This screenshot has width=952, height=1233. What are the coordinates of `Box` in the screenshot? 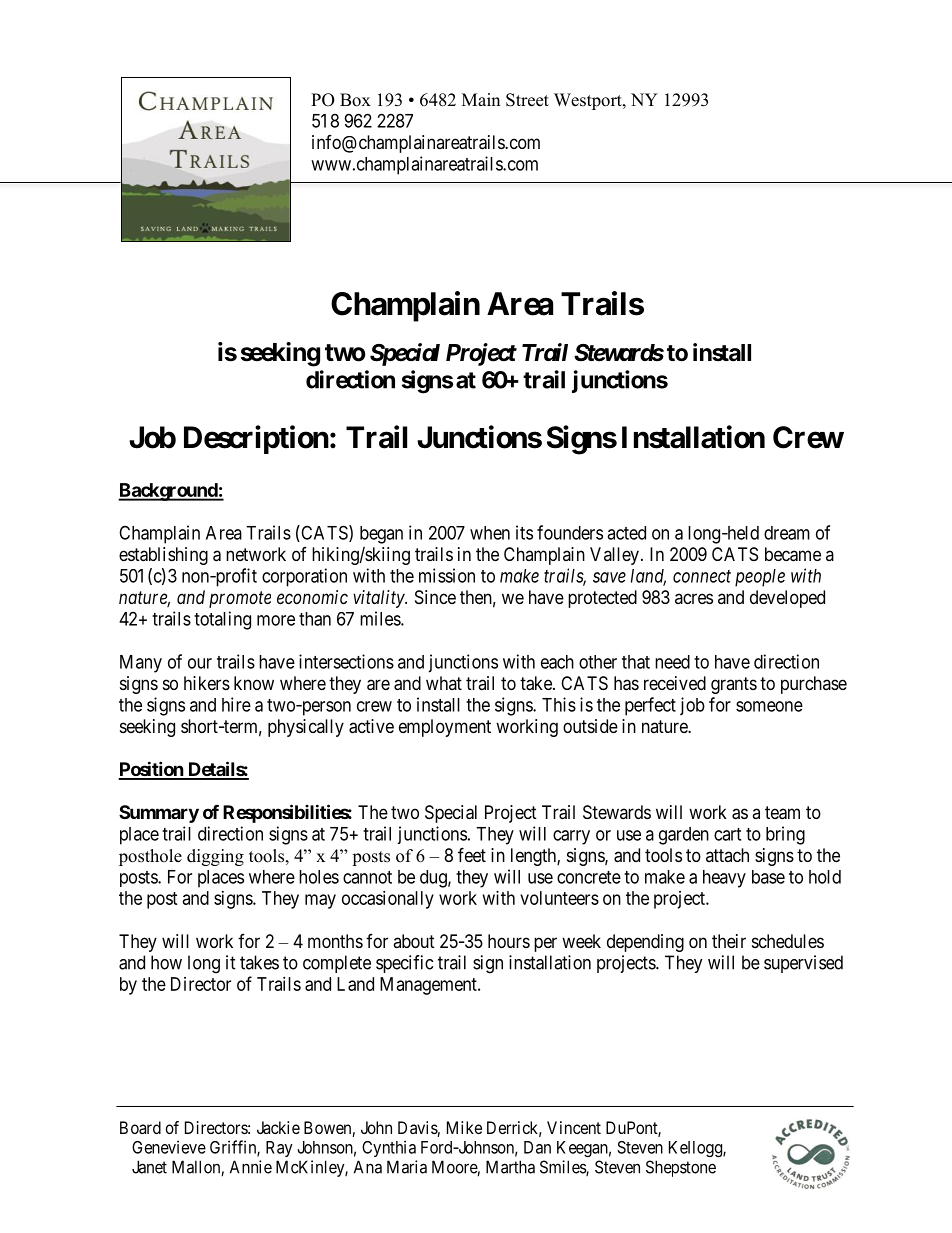 It's located at (355, 100).
